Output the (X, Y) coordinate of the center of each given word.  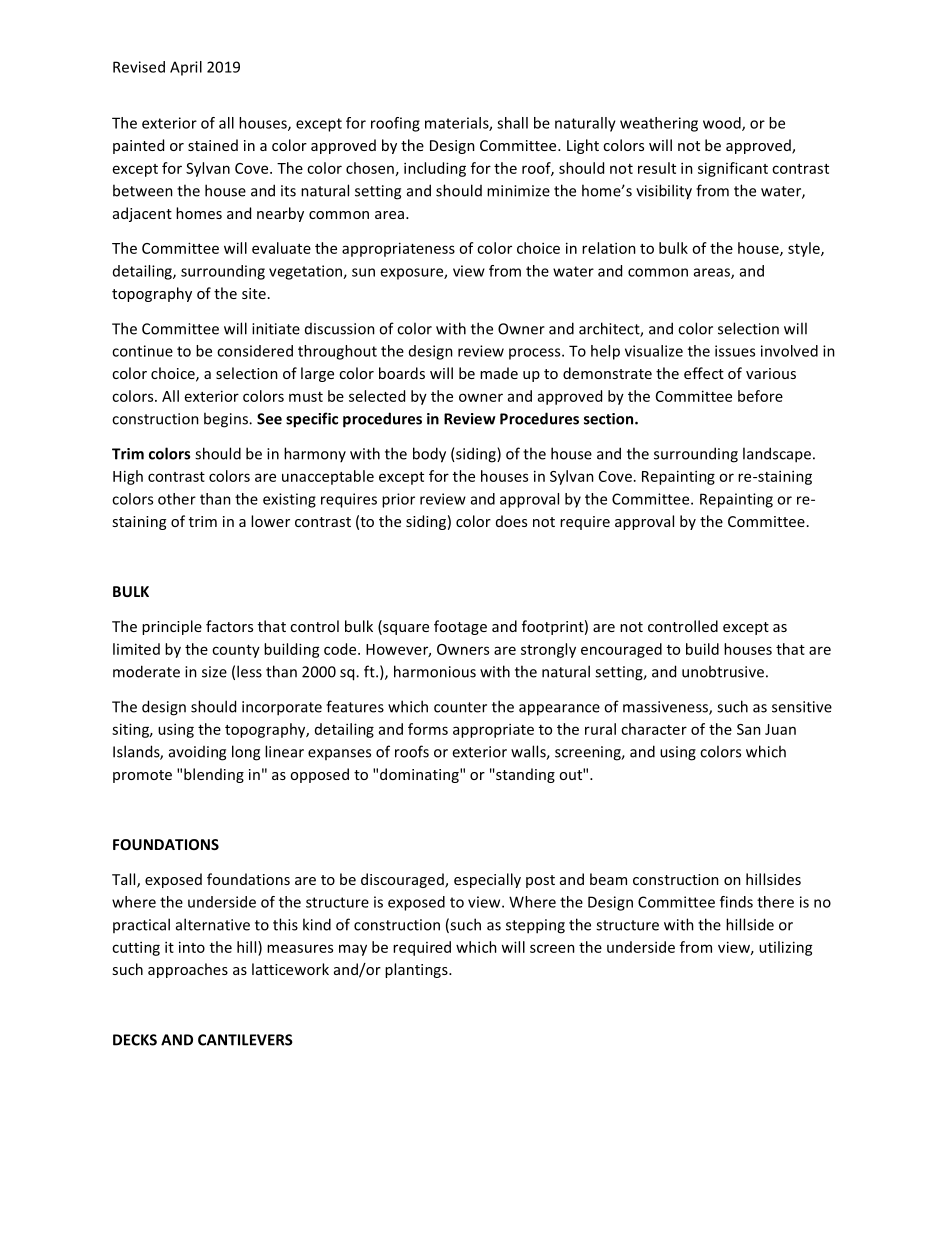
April (186, 68)
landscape (777, 455)
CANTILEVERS (245, 1040)
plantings (417, 970)
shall (512, 123)
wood (723, 124)
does (511, 521)
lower (270, 521)
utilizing (786, 948)
